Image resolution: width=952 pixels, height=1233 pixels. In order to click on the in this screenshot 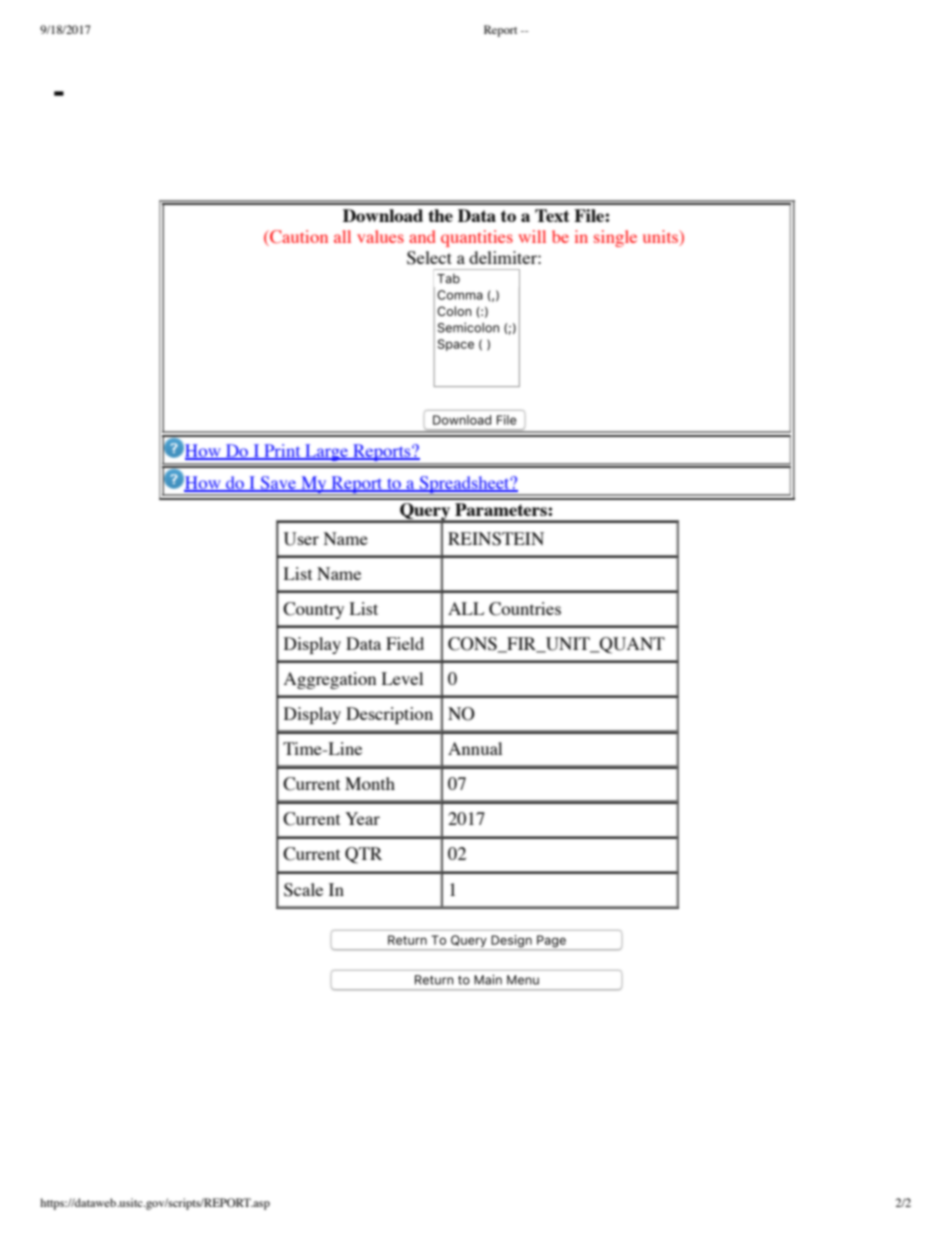, I will do `click(440, 215)`.
